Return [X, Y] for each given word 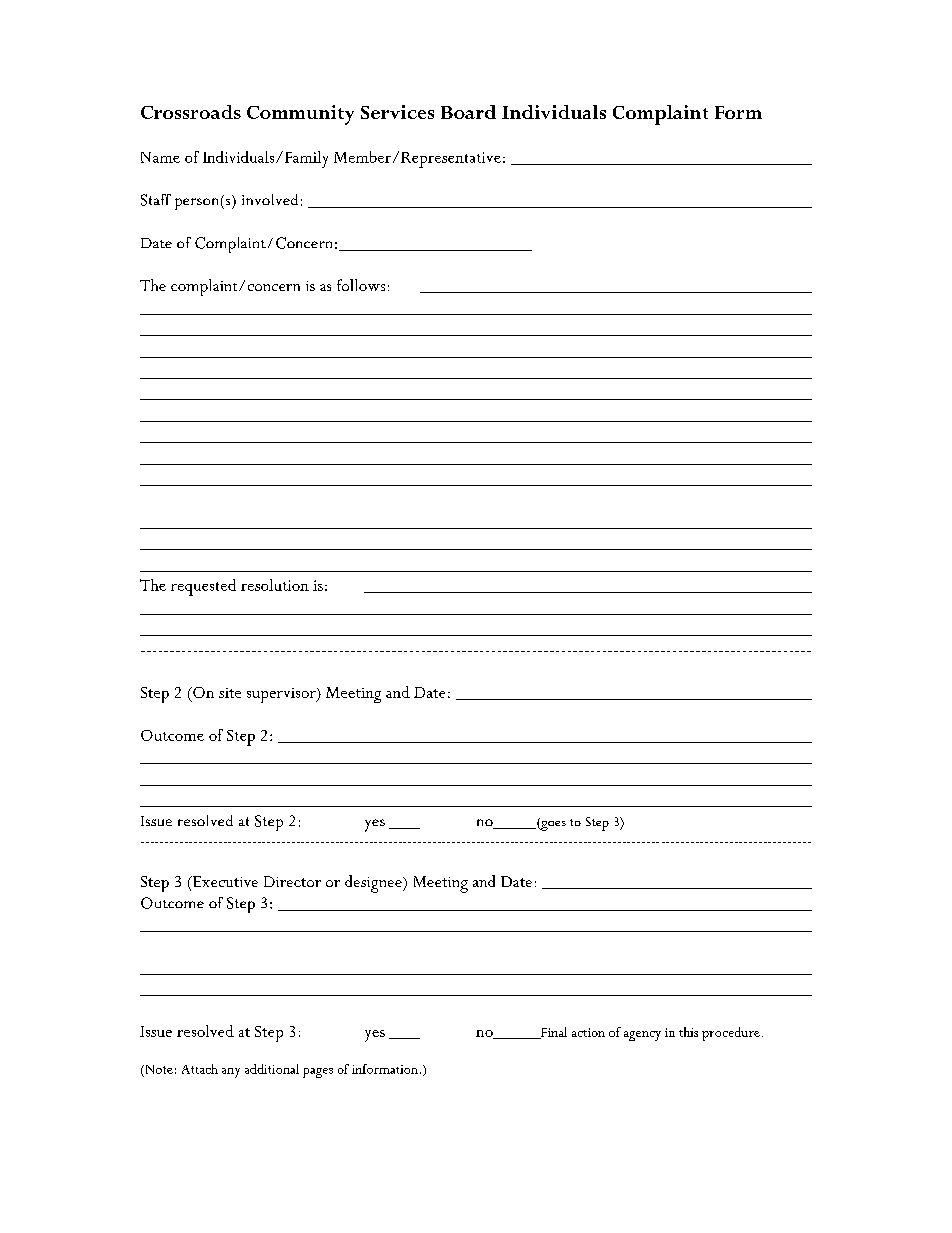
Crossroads [191, 112]
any [231, 1073]
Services [397, 112]
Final [553, 1033]
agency [642, 1036]
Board [468, 112]
